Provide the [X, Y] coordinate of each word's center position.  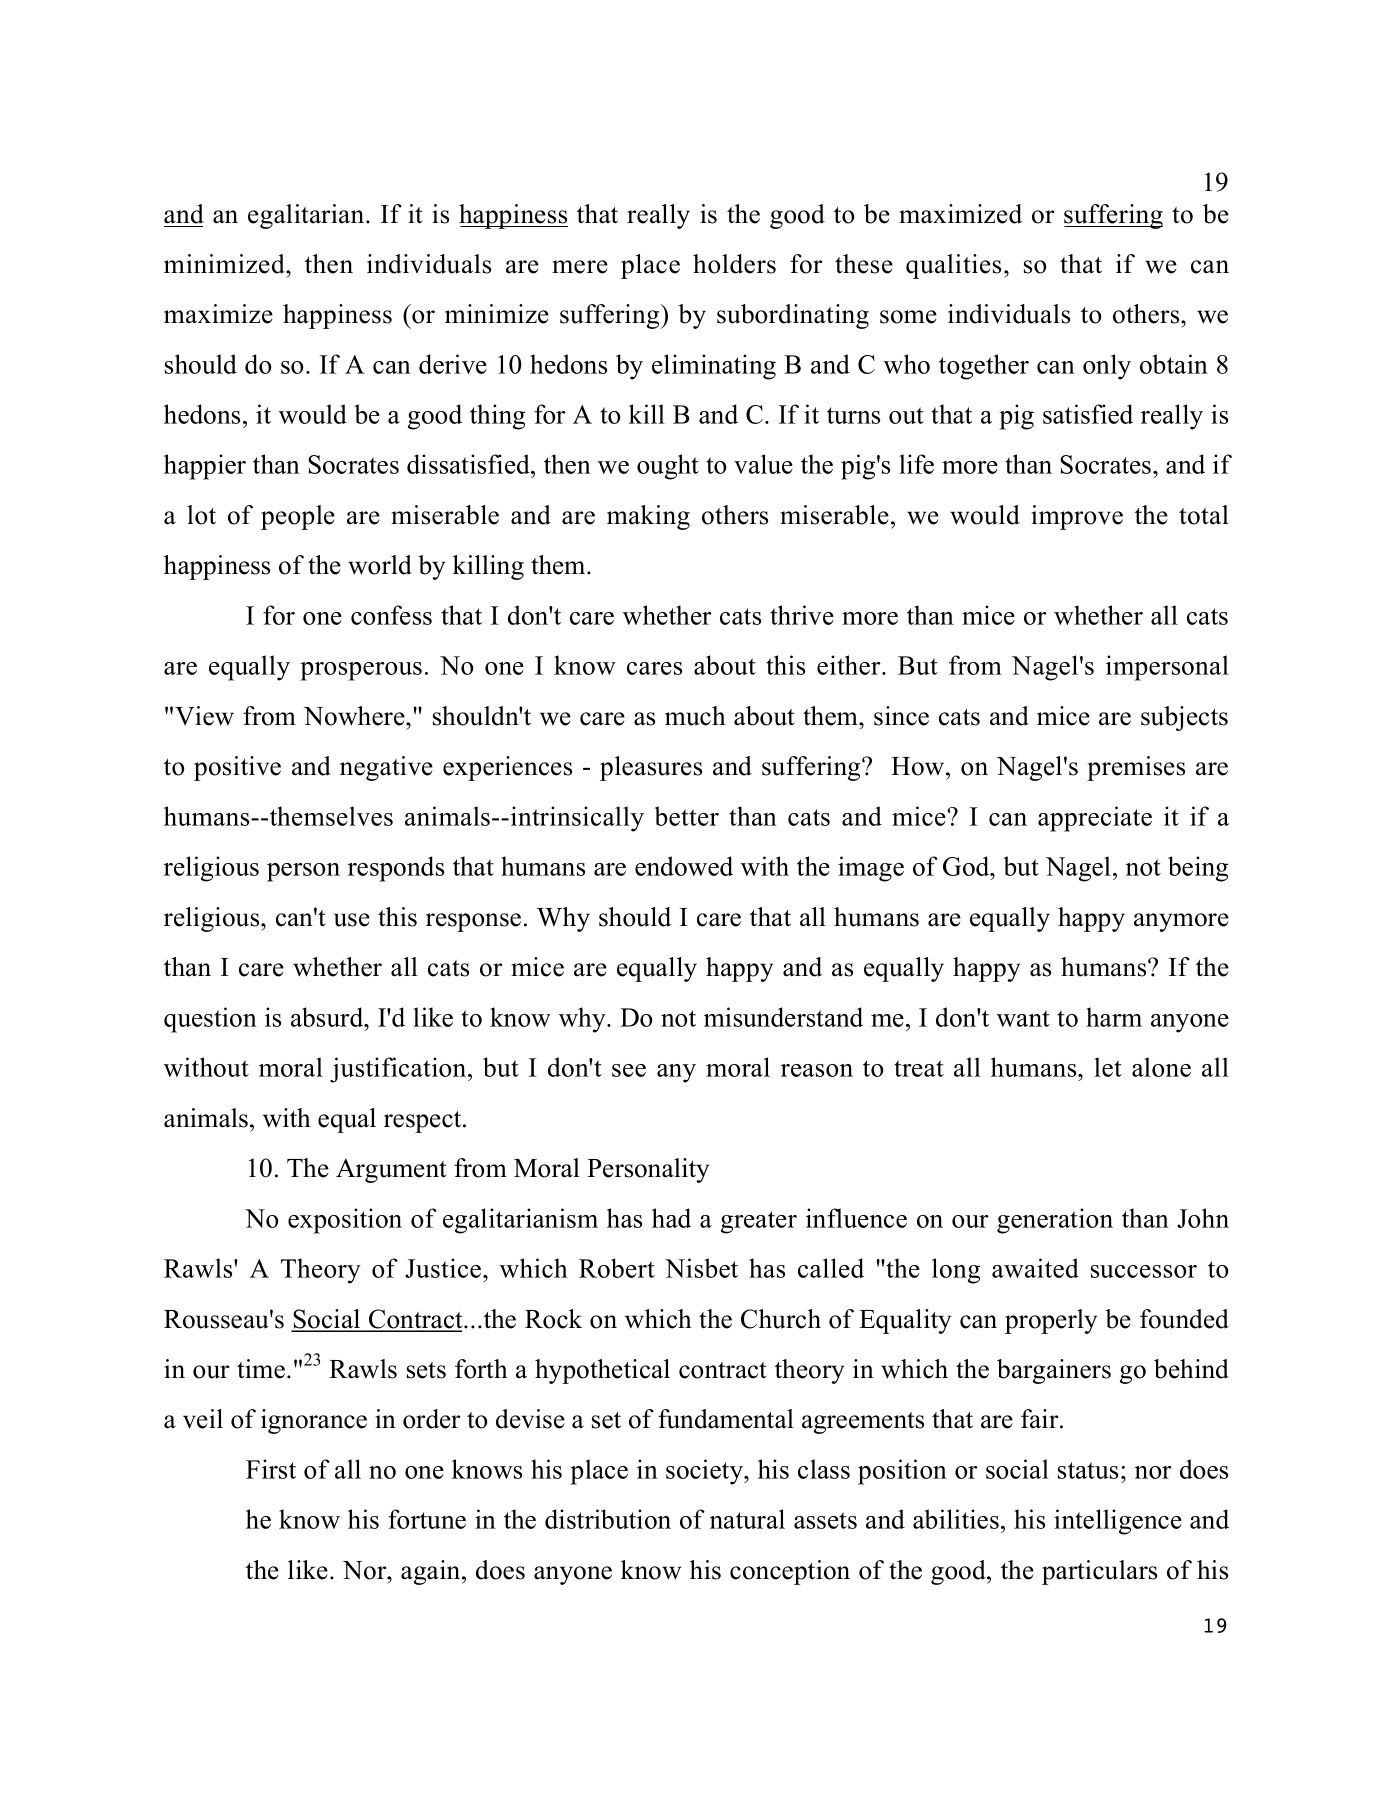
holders [734, 264]
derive [453, 364]
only [1107, 367]
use [352, 920]
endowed [684, 866]
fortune [427, 1519]
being [1198, 869]
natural [747, 1519]
